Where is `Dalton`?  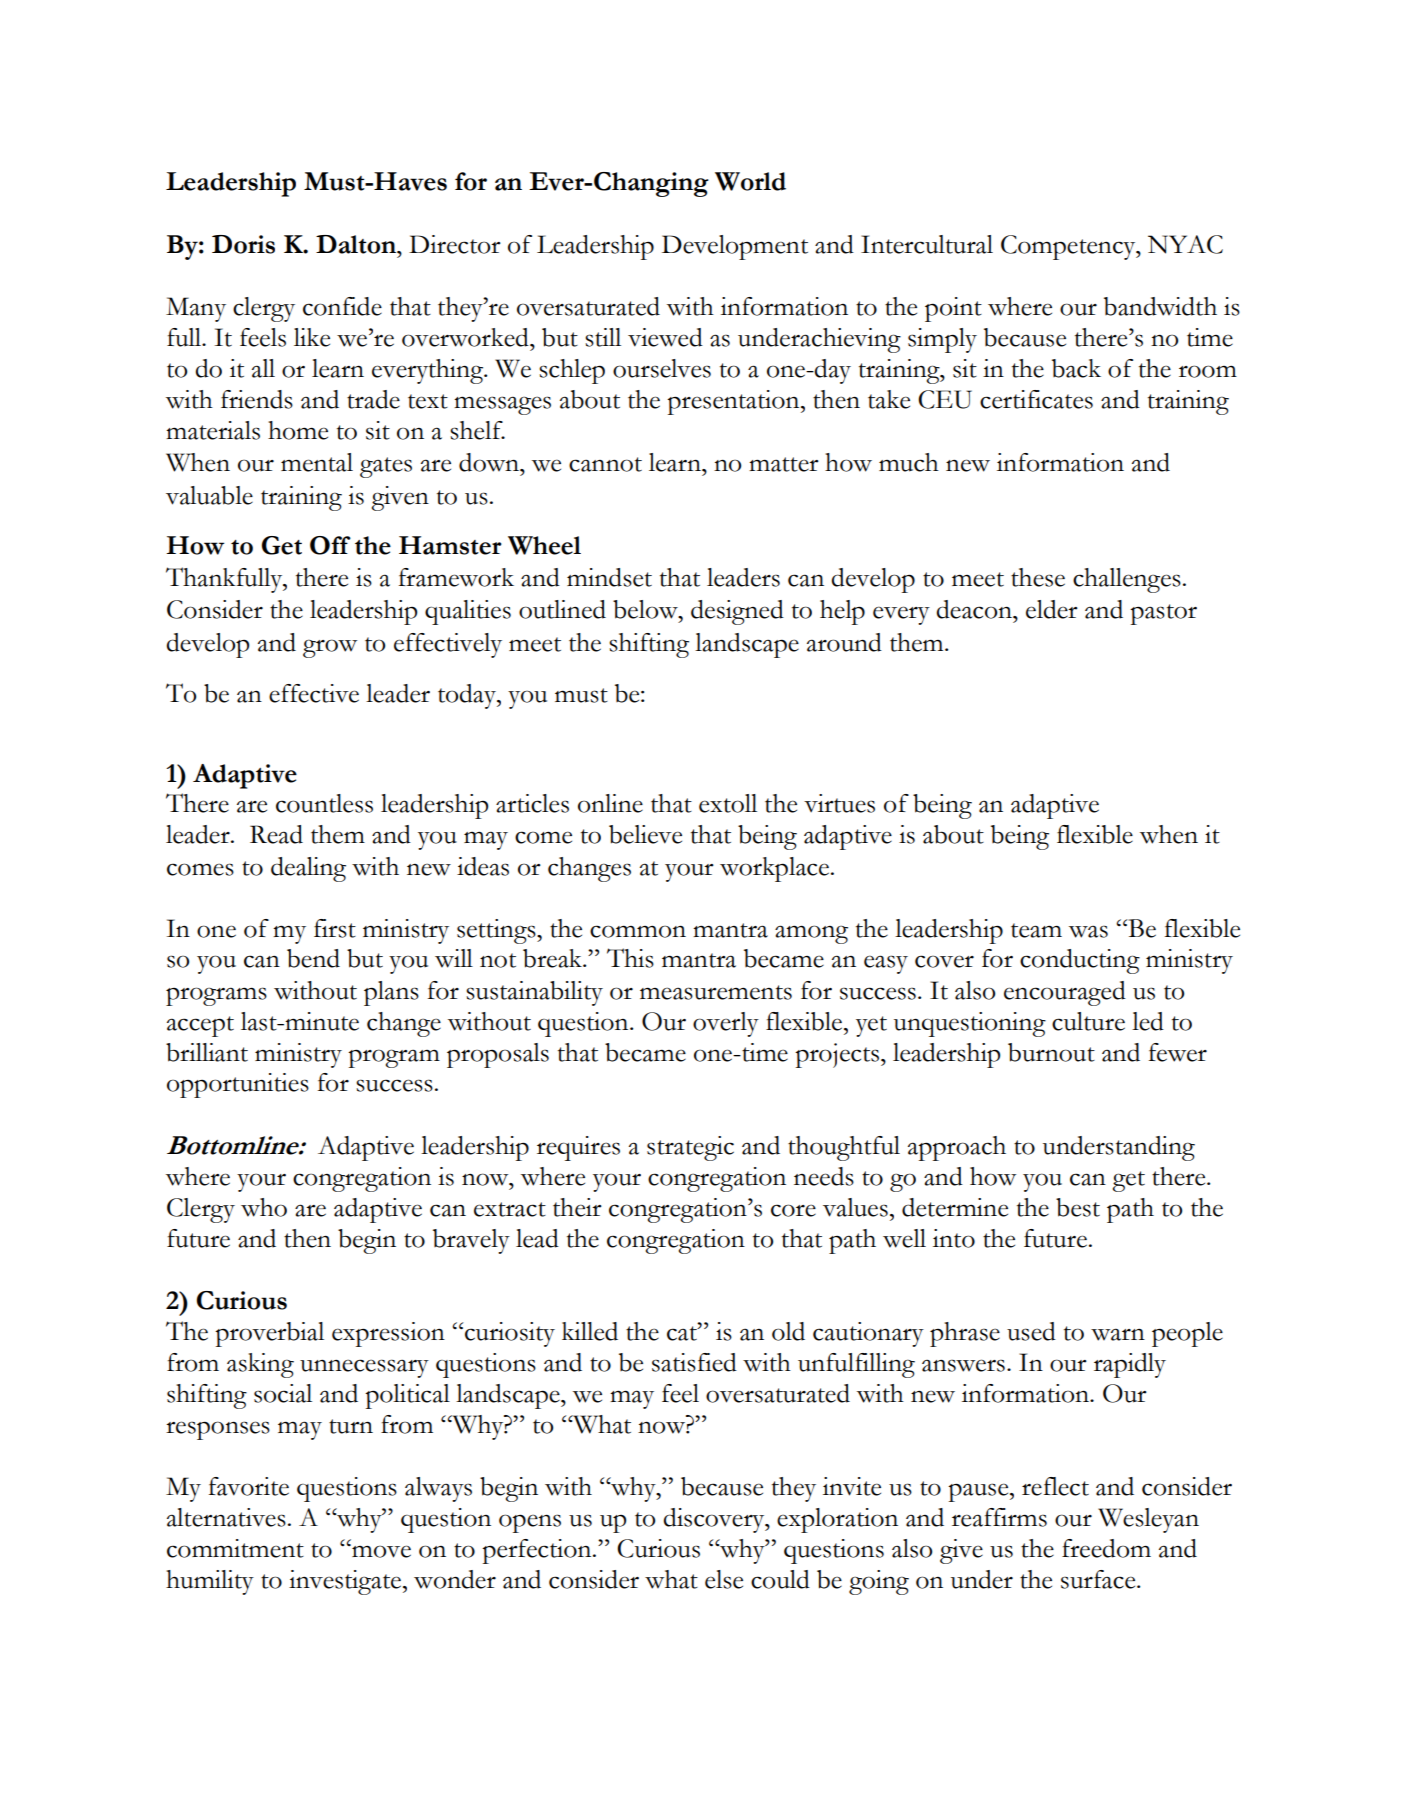 Dalton is located at coordinates (357, 244).
